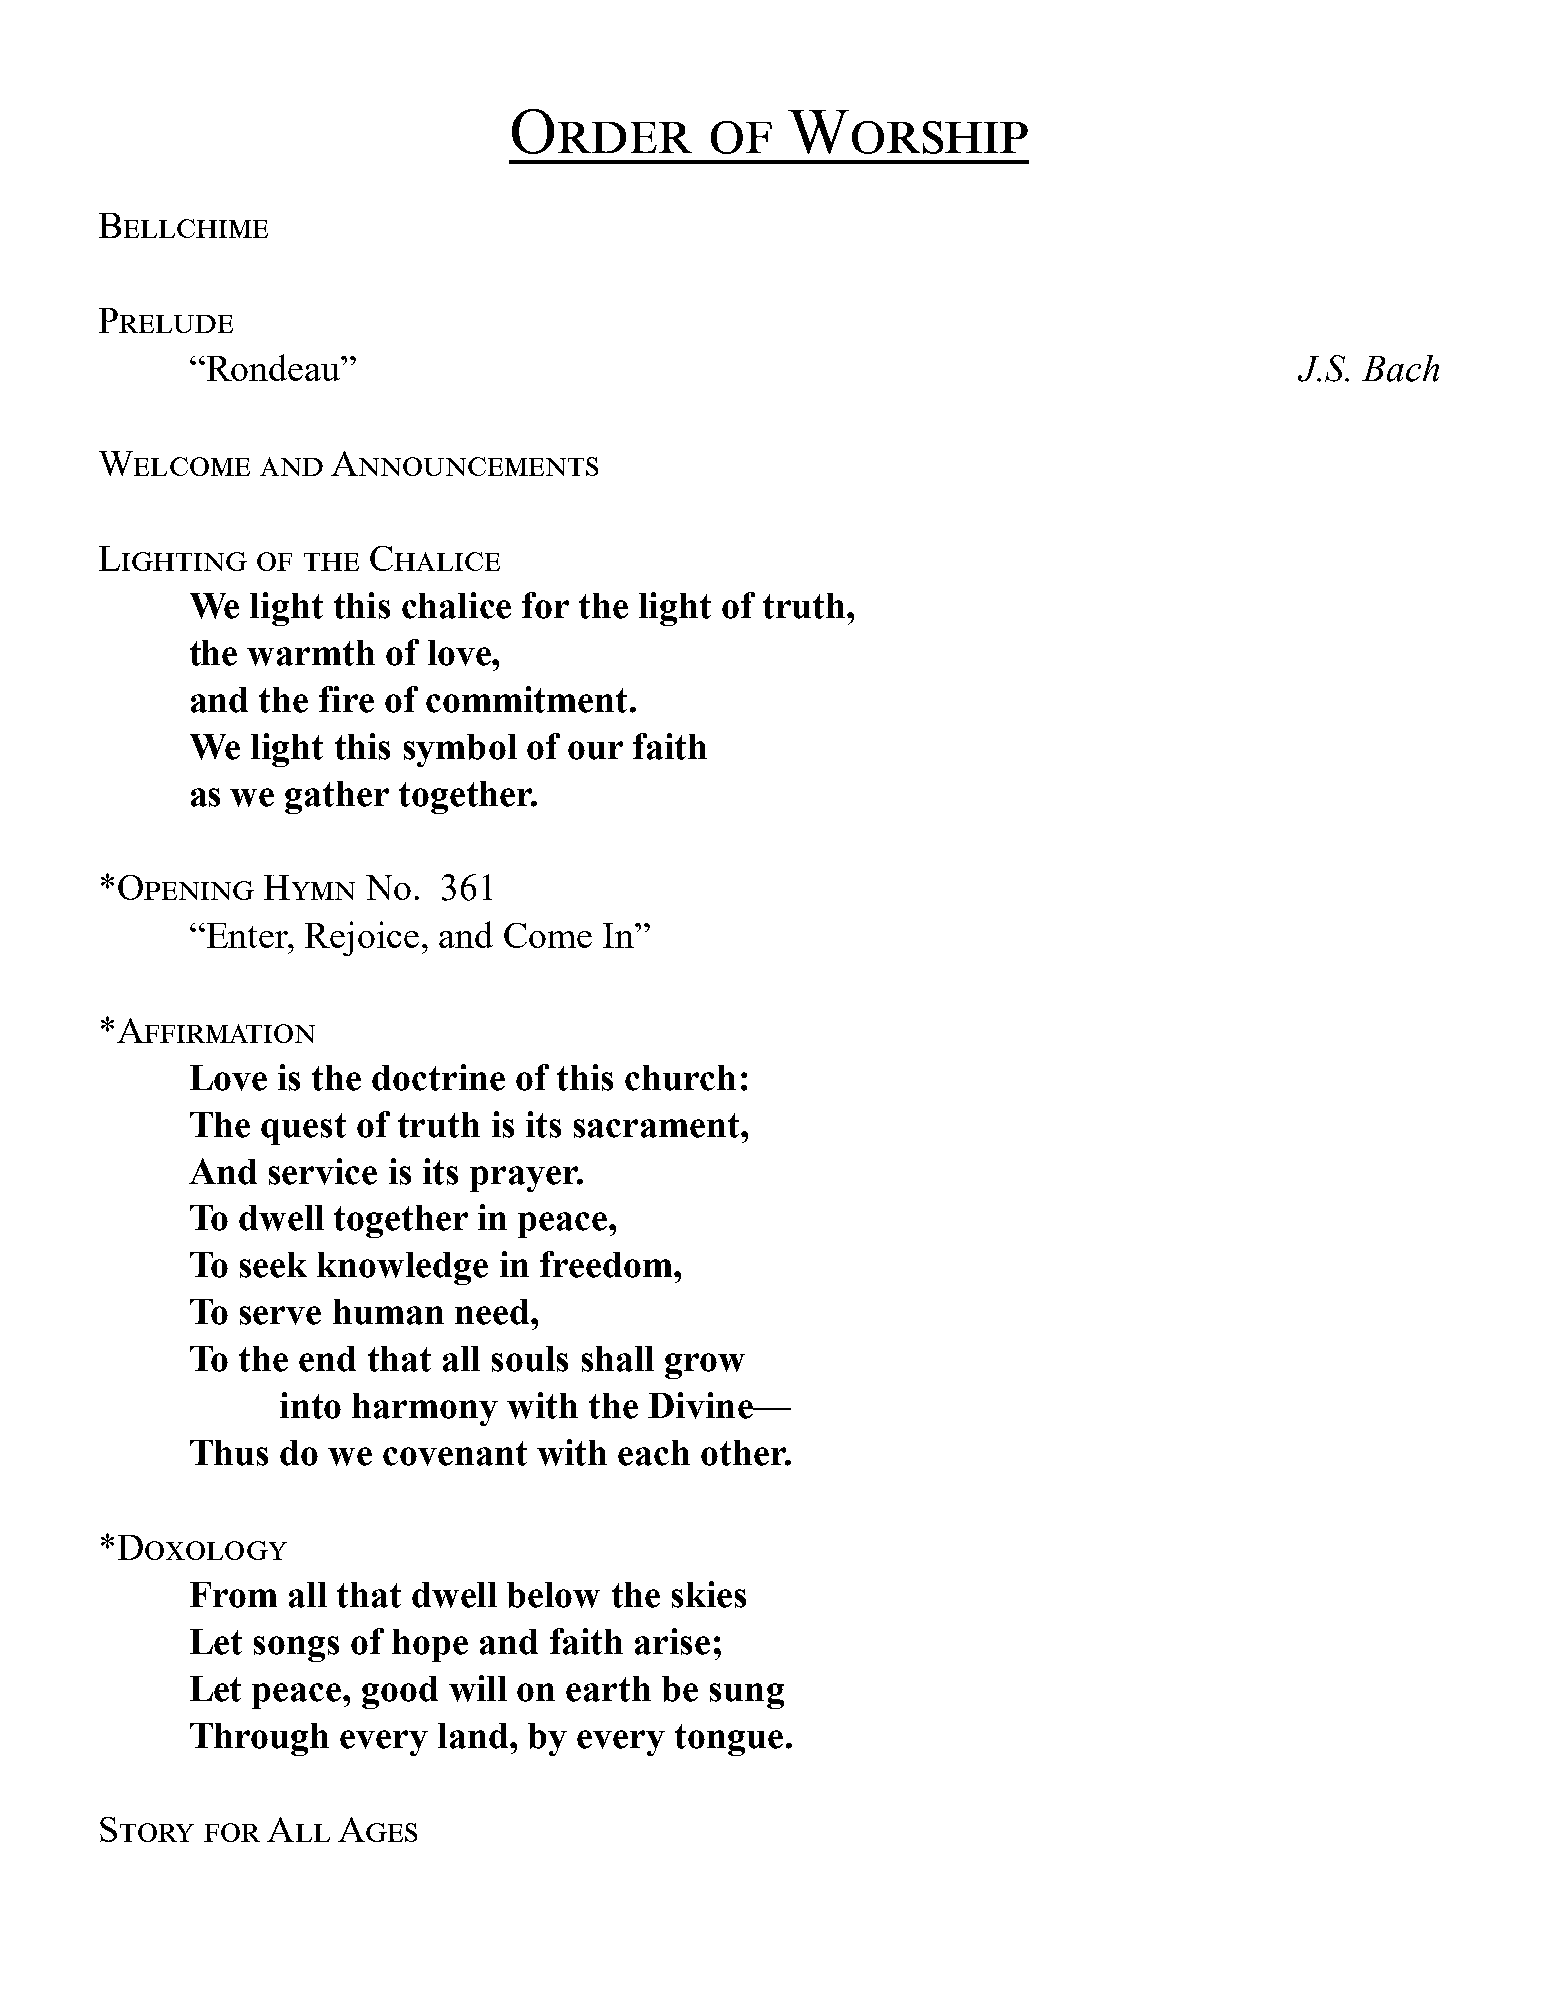  What do you see at coordinates (729, 1740) in the screenshot?
I see `tongue` at bounding box center [729, 1740].
